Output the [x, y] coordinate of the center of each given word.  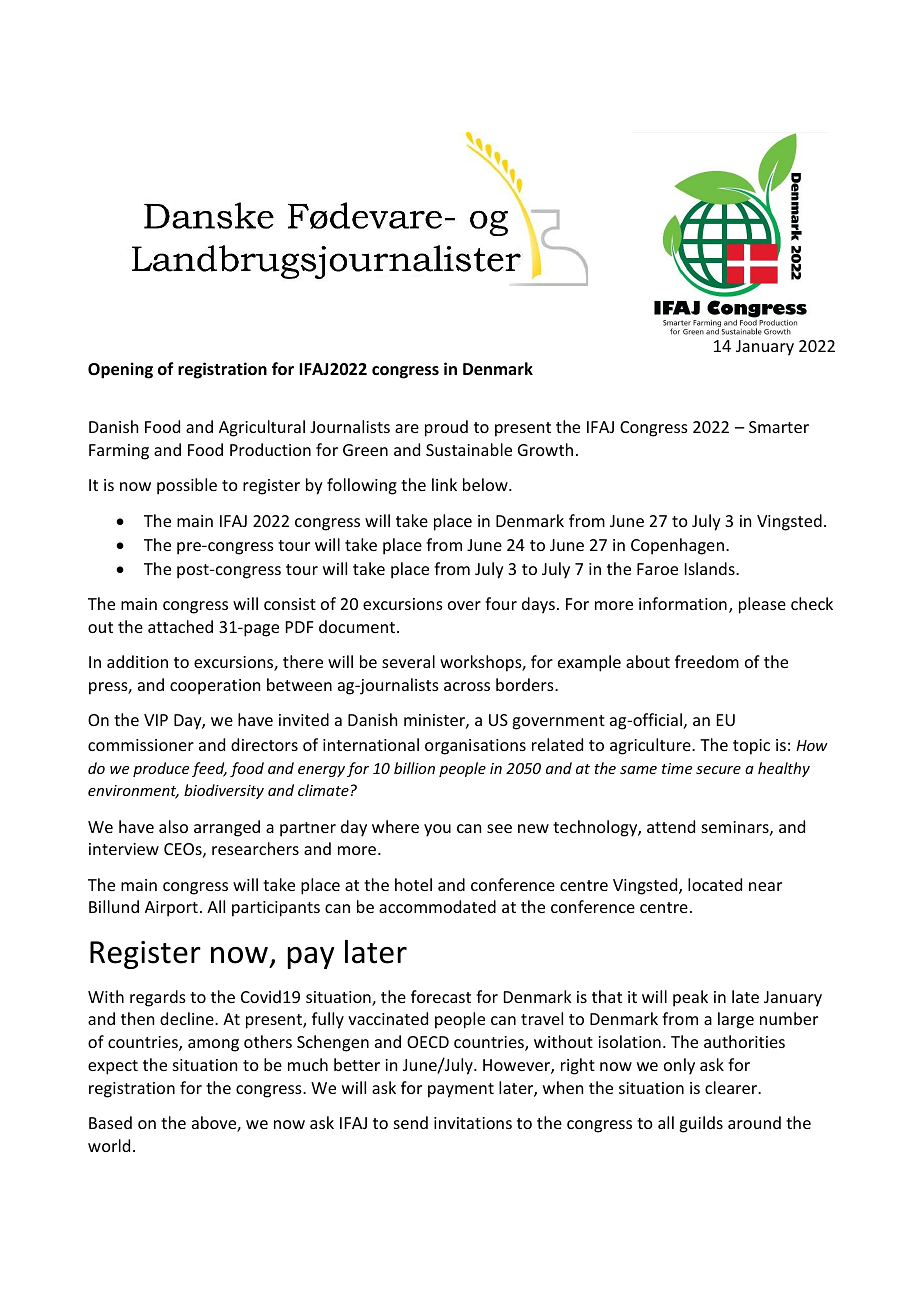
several [408, 661]
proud [446, 428]
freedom [707, 661]
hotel [413, 884]
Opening [120, 370]
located [715, 884]
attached [180, 626]
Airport [171, 909]
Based [110, 1122]
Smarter [779, 427]
